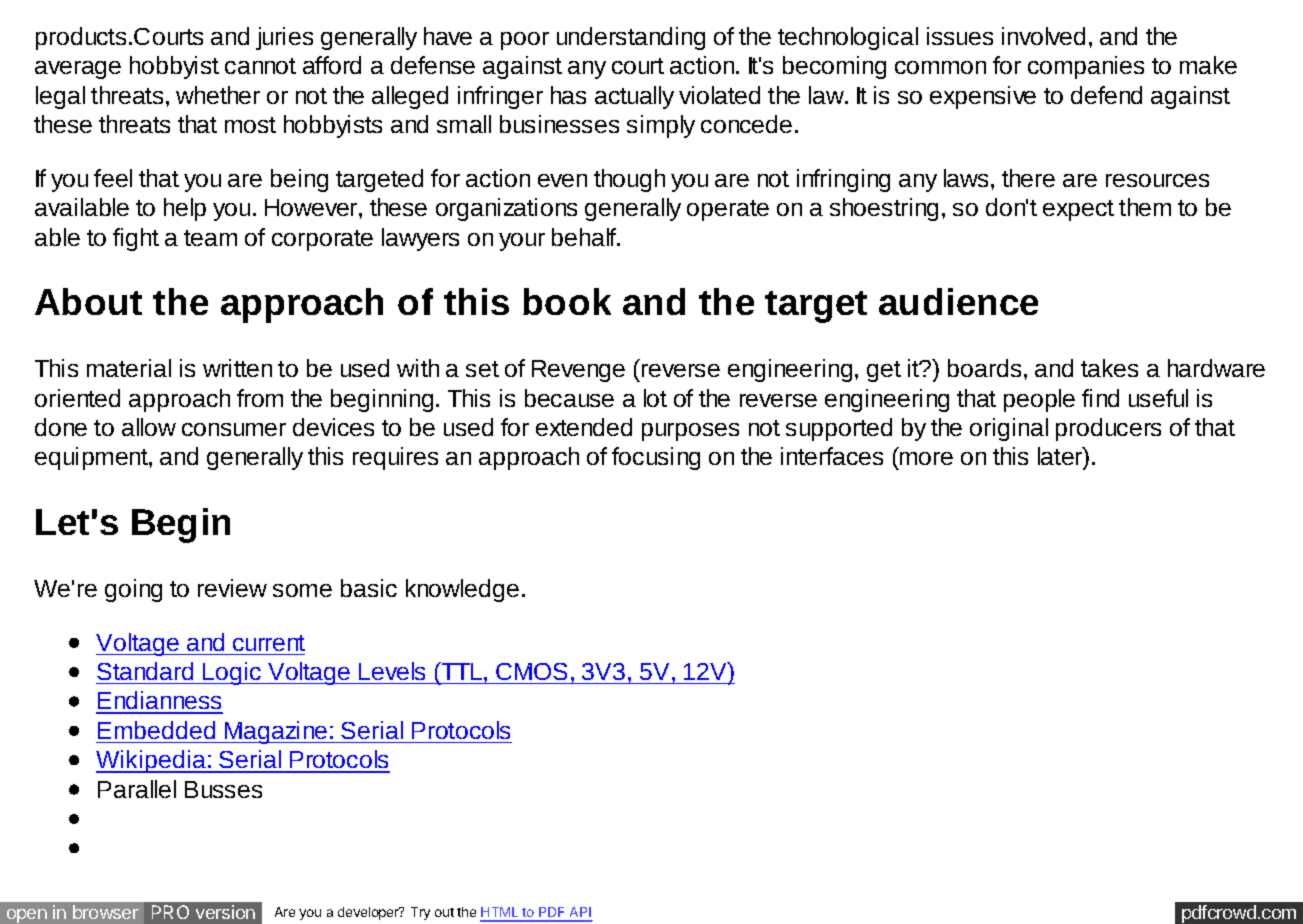  I want to click on cannot, so click(260, 66).
